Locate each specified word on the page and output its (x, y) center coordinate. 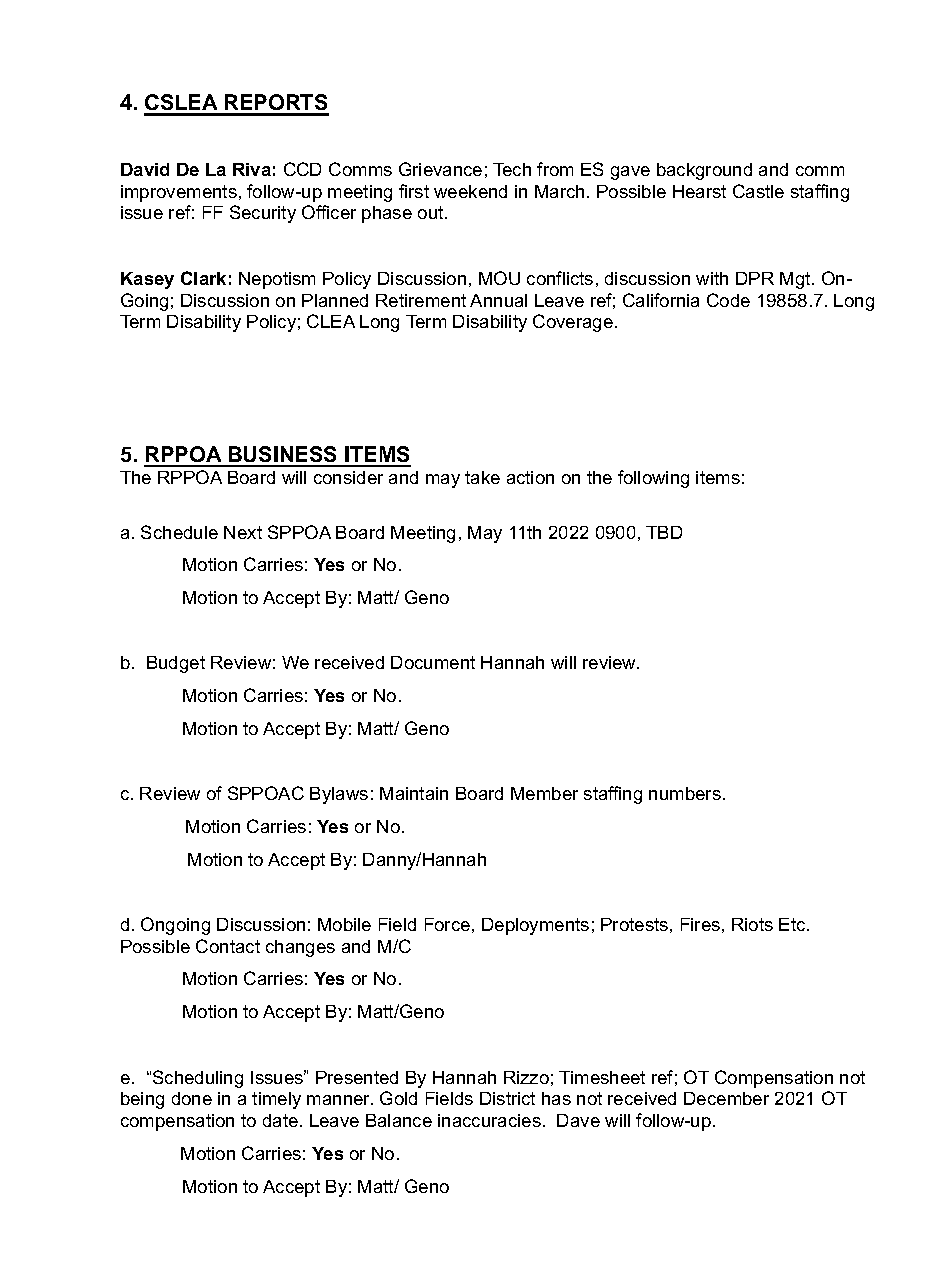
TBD (664, 532)
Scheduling (198, 1079)
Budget (176, 664)
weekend (470, 191)
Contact (228, 946)
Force (447, 924)
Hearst (699, 191)
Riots (752, 924)
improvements (179, 193)
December (726, 1098)
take (482, 477)
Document (433, 662)
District (507, 1098)
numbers (685, 793)
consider (348, 477)
